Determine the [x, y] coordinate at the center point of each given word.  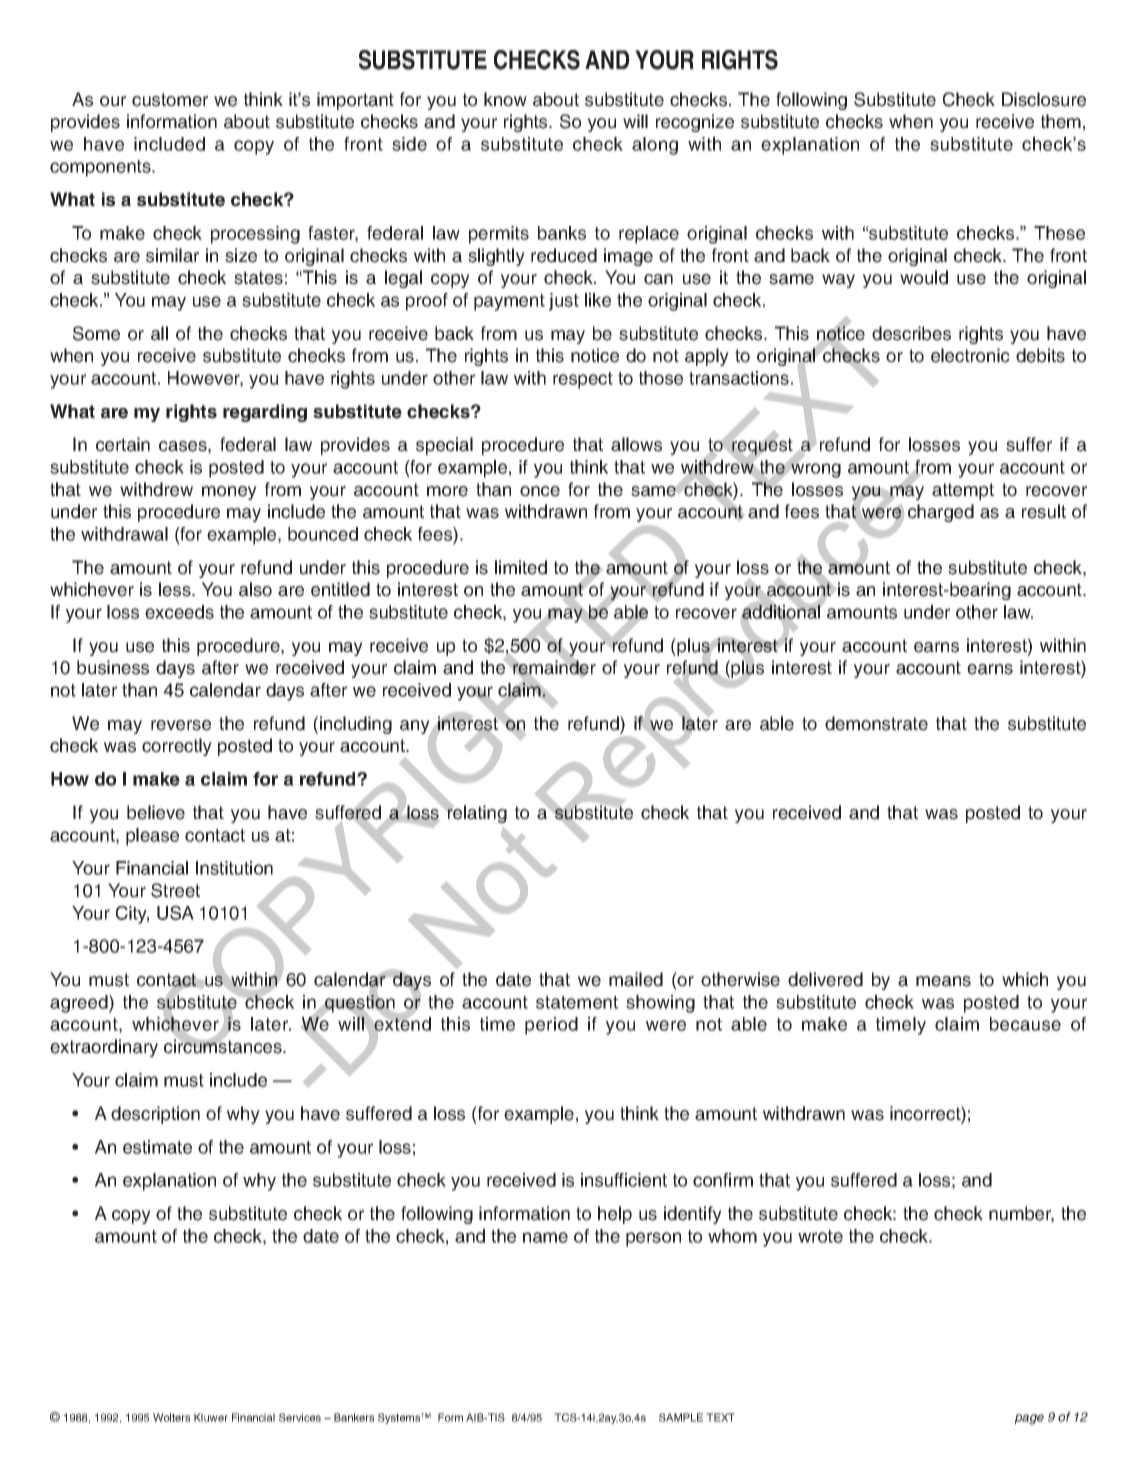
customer [170, 100]
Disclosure [1044, 99]
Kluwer [211, 1417]
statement [577, 1002]
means [943, 981]
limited [521, 567]
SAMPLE [681, 1417]
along [655, 146]
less [176, 589]
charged [941, 513]
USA [175, 913]
